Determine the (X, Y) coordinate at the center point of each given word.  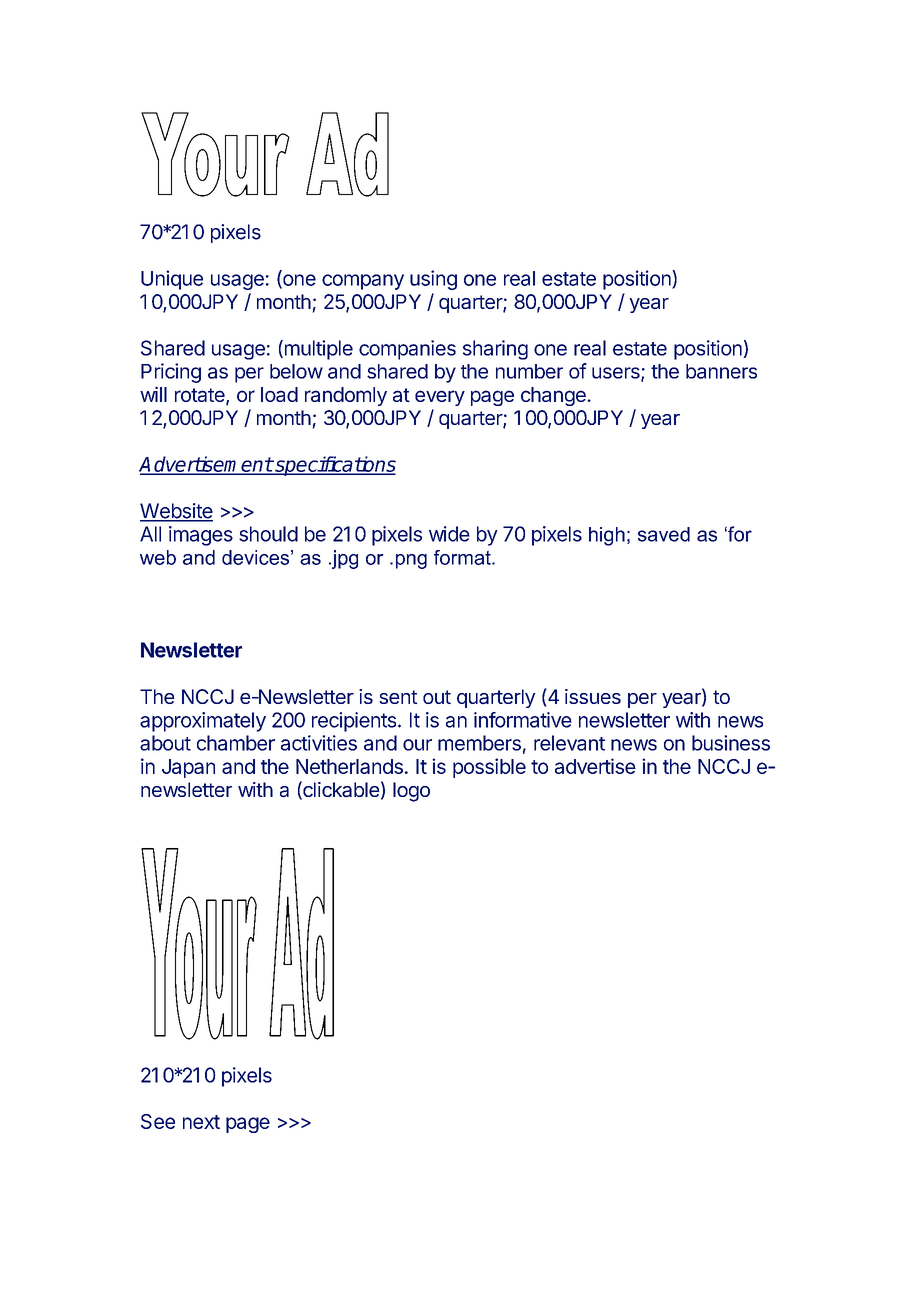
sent (398, 697)
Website (176, 512)
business (731, 743)
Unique (172, 280)
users (617, 374)
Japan (188, 768)
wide (449, 534)
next (201, 1122)
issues (593, 696)
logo (411, 792)
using (433, 280)
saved (664, 534)
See (158, 1121)
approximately (203, 722)
